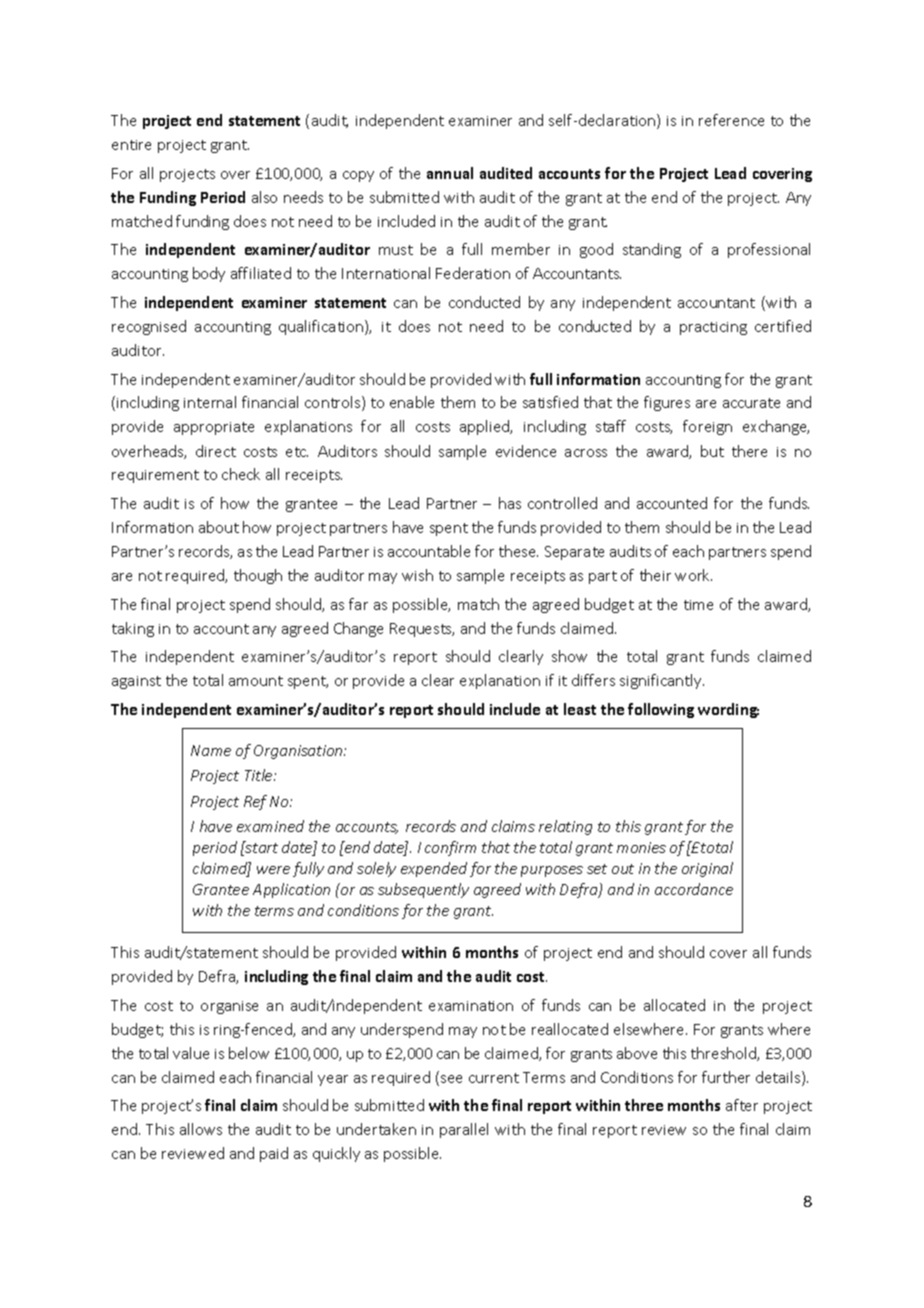 This image has width=924, height=1308. What do you see at coordinates (450, 848) in the image?
I see `confirm` at bounding box center [450, 848].
